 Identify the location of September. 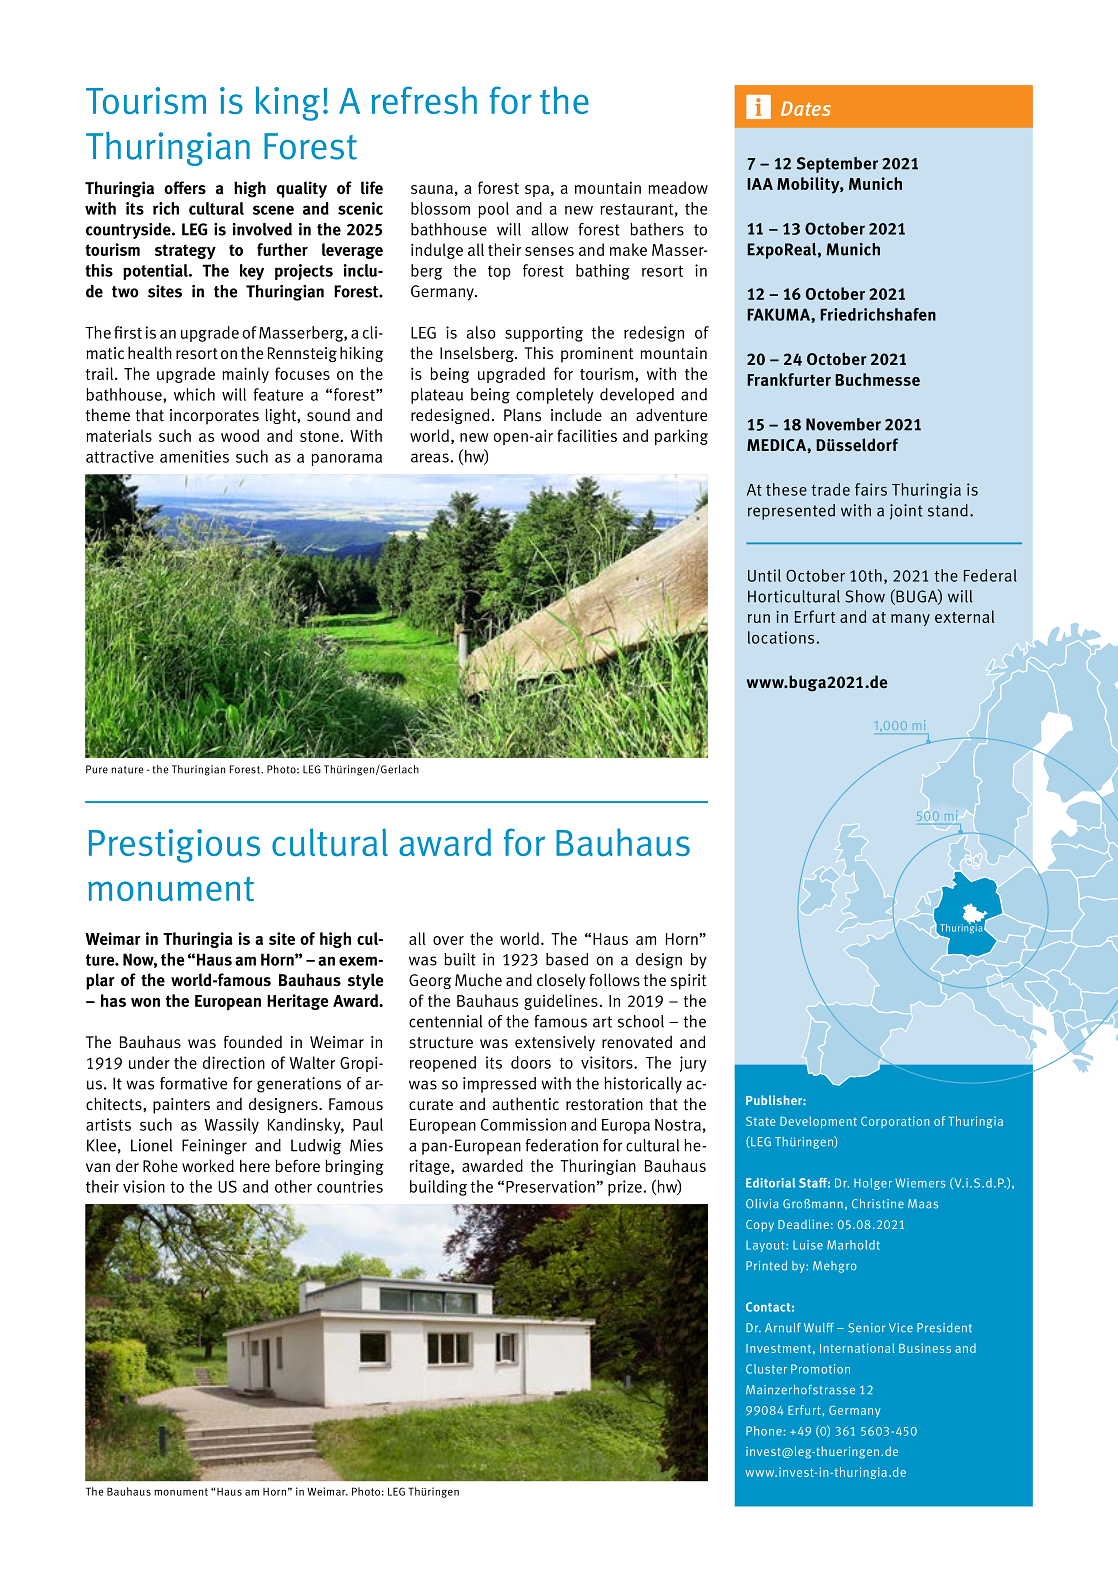
(837, 165).
